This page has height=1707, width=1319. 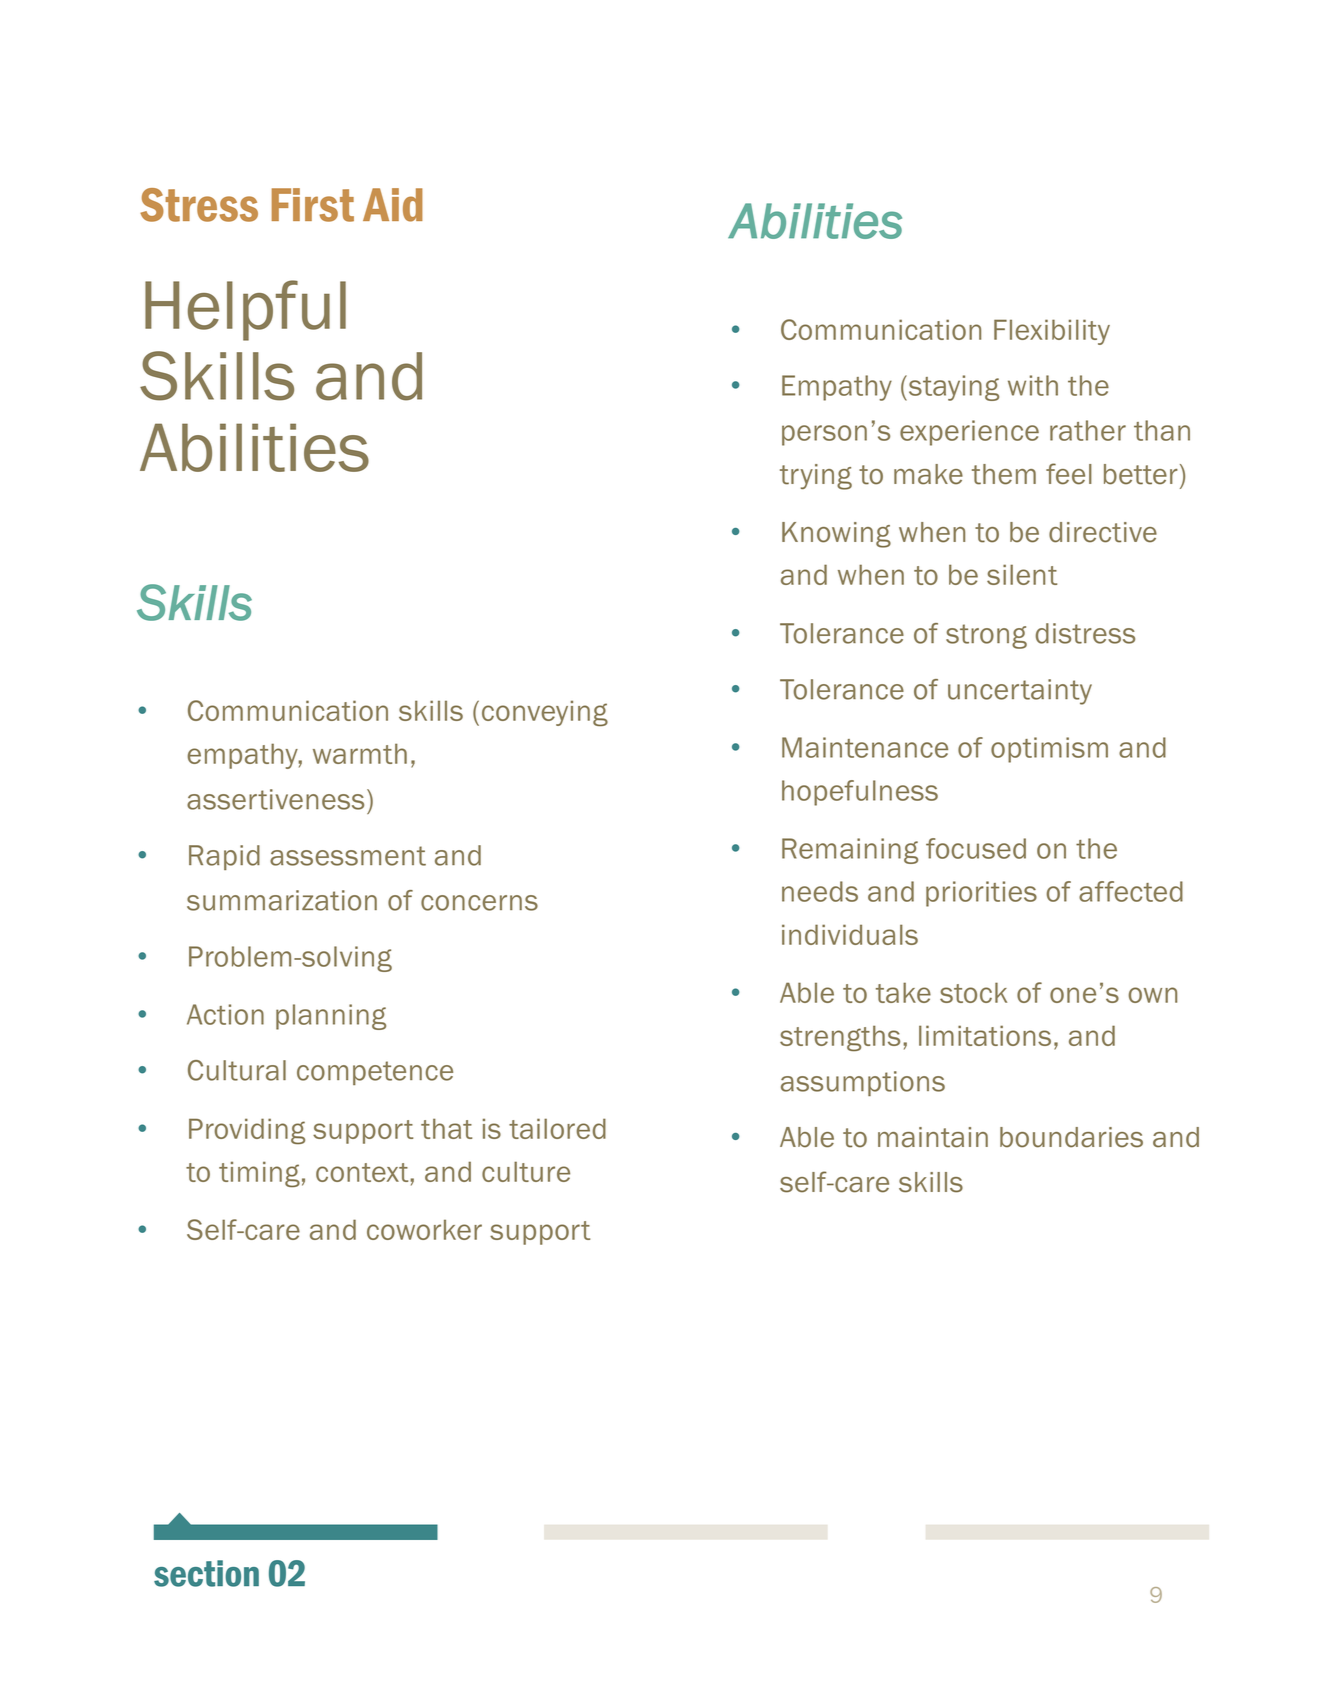 I want to click on First, so click(x=313, y=205).
